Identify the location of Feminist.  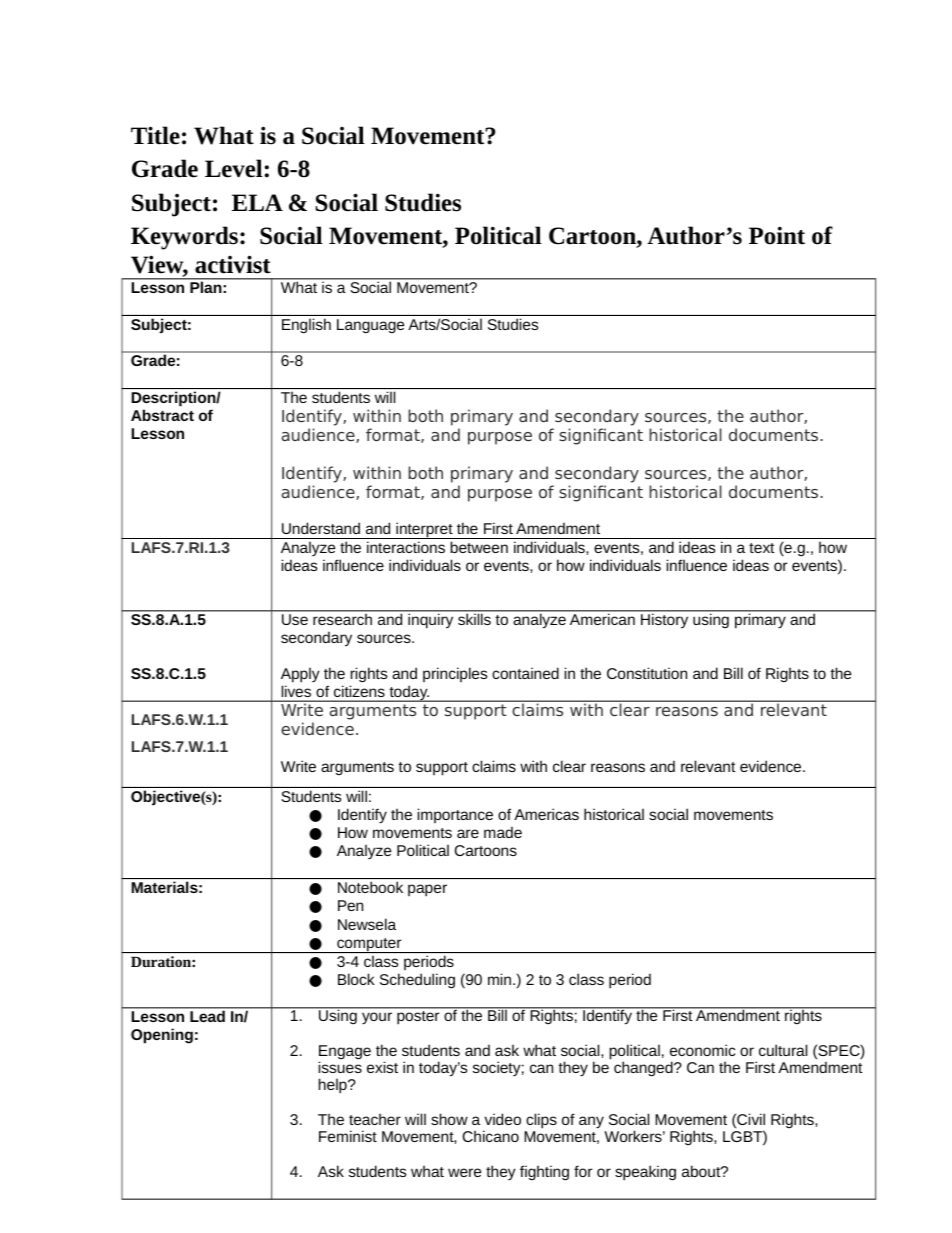
(348, 1136).
